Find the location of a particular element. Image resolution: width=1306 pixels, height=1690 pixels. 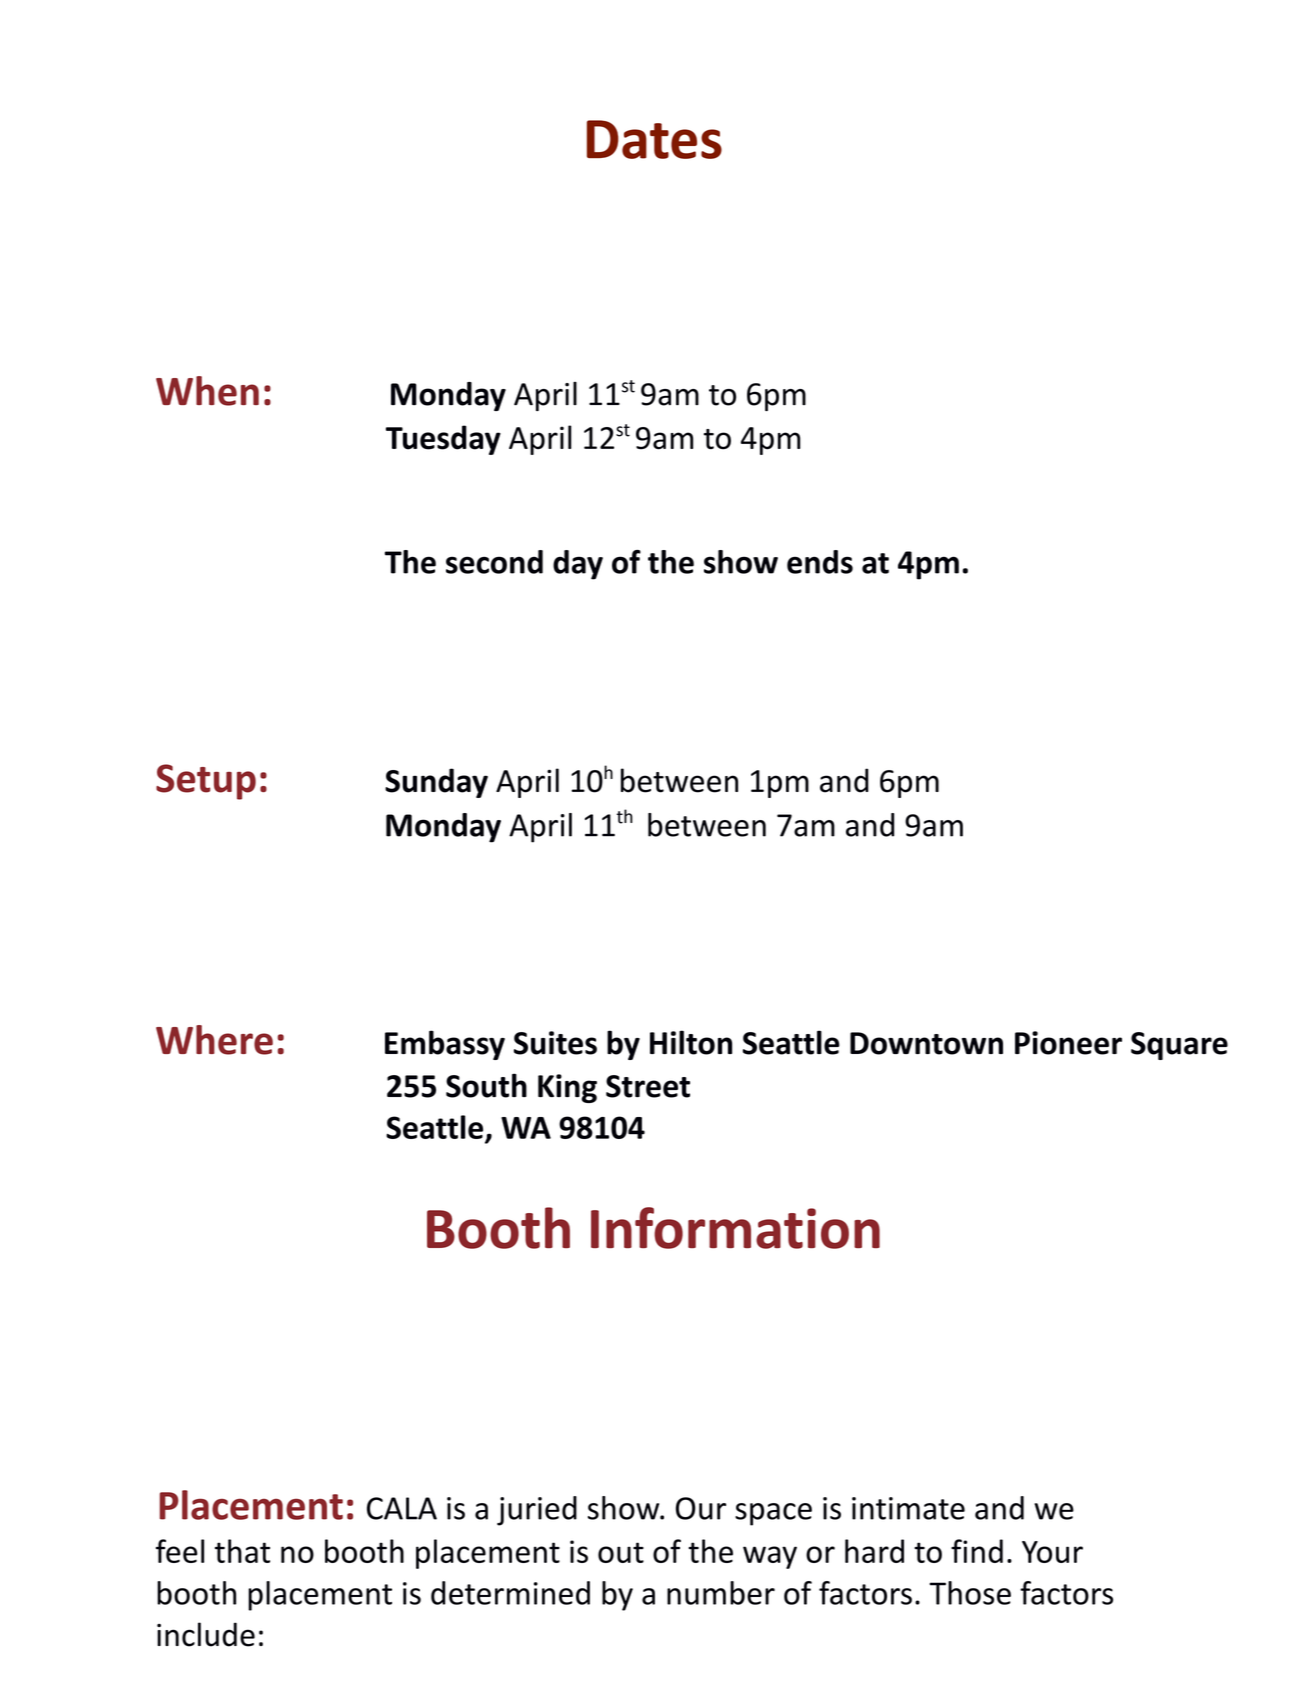

South is located at coordinates (486, 1085).
